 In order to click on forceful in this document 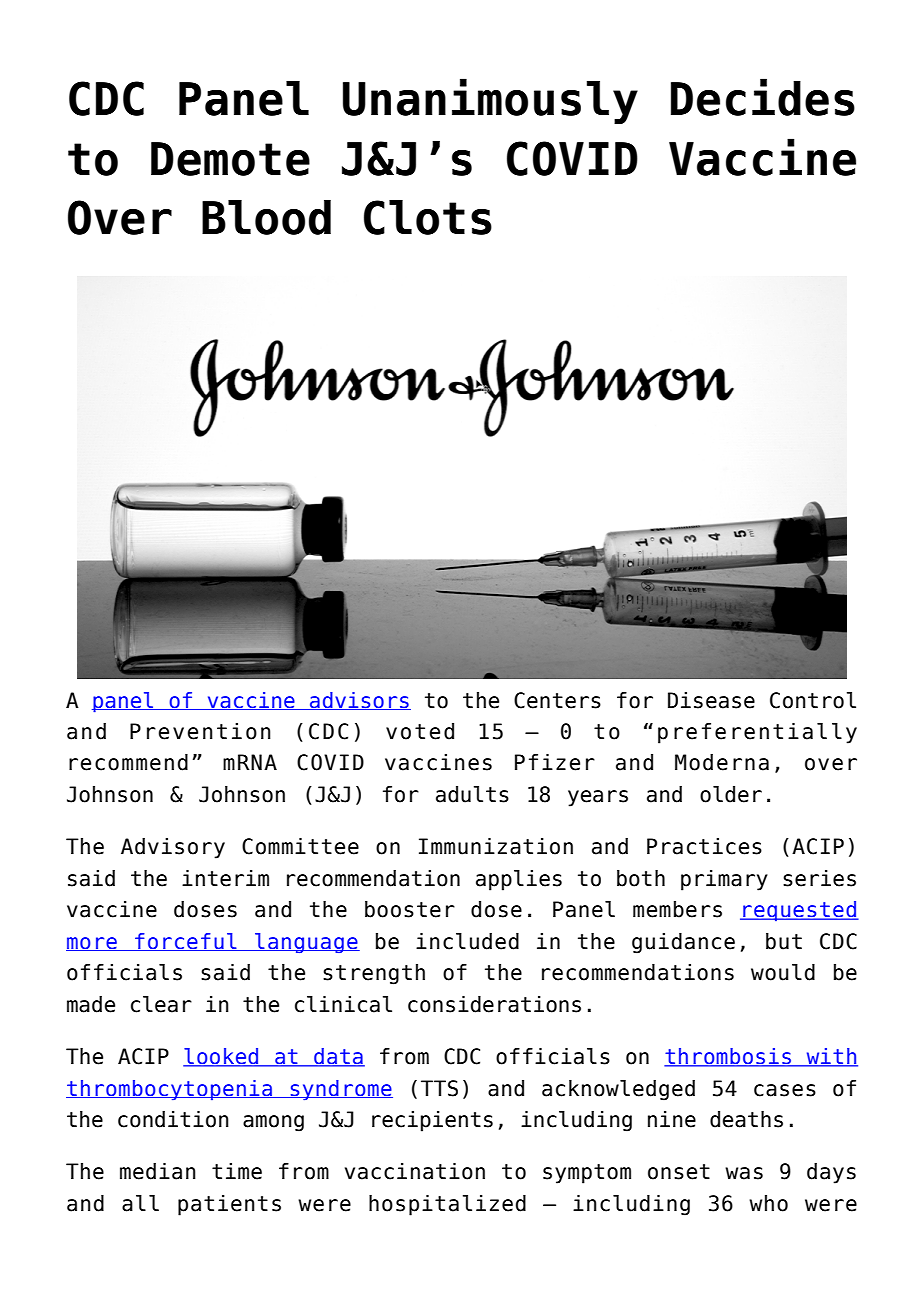, I will do `click(186, 942)`.
